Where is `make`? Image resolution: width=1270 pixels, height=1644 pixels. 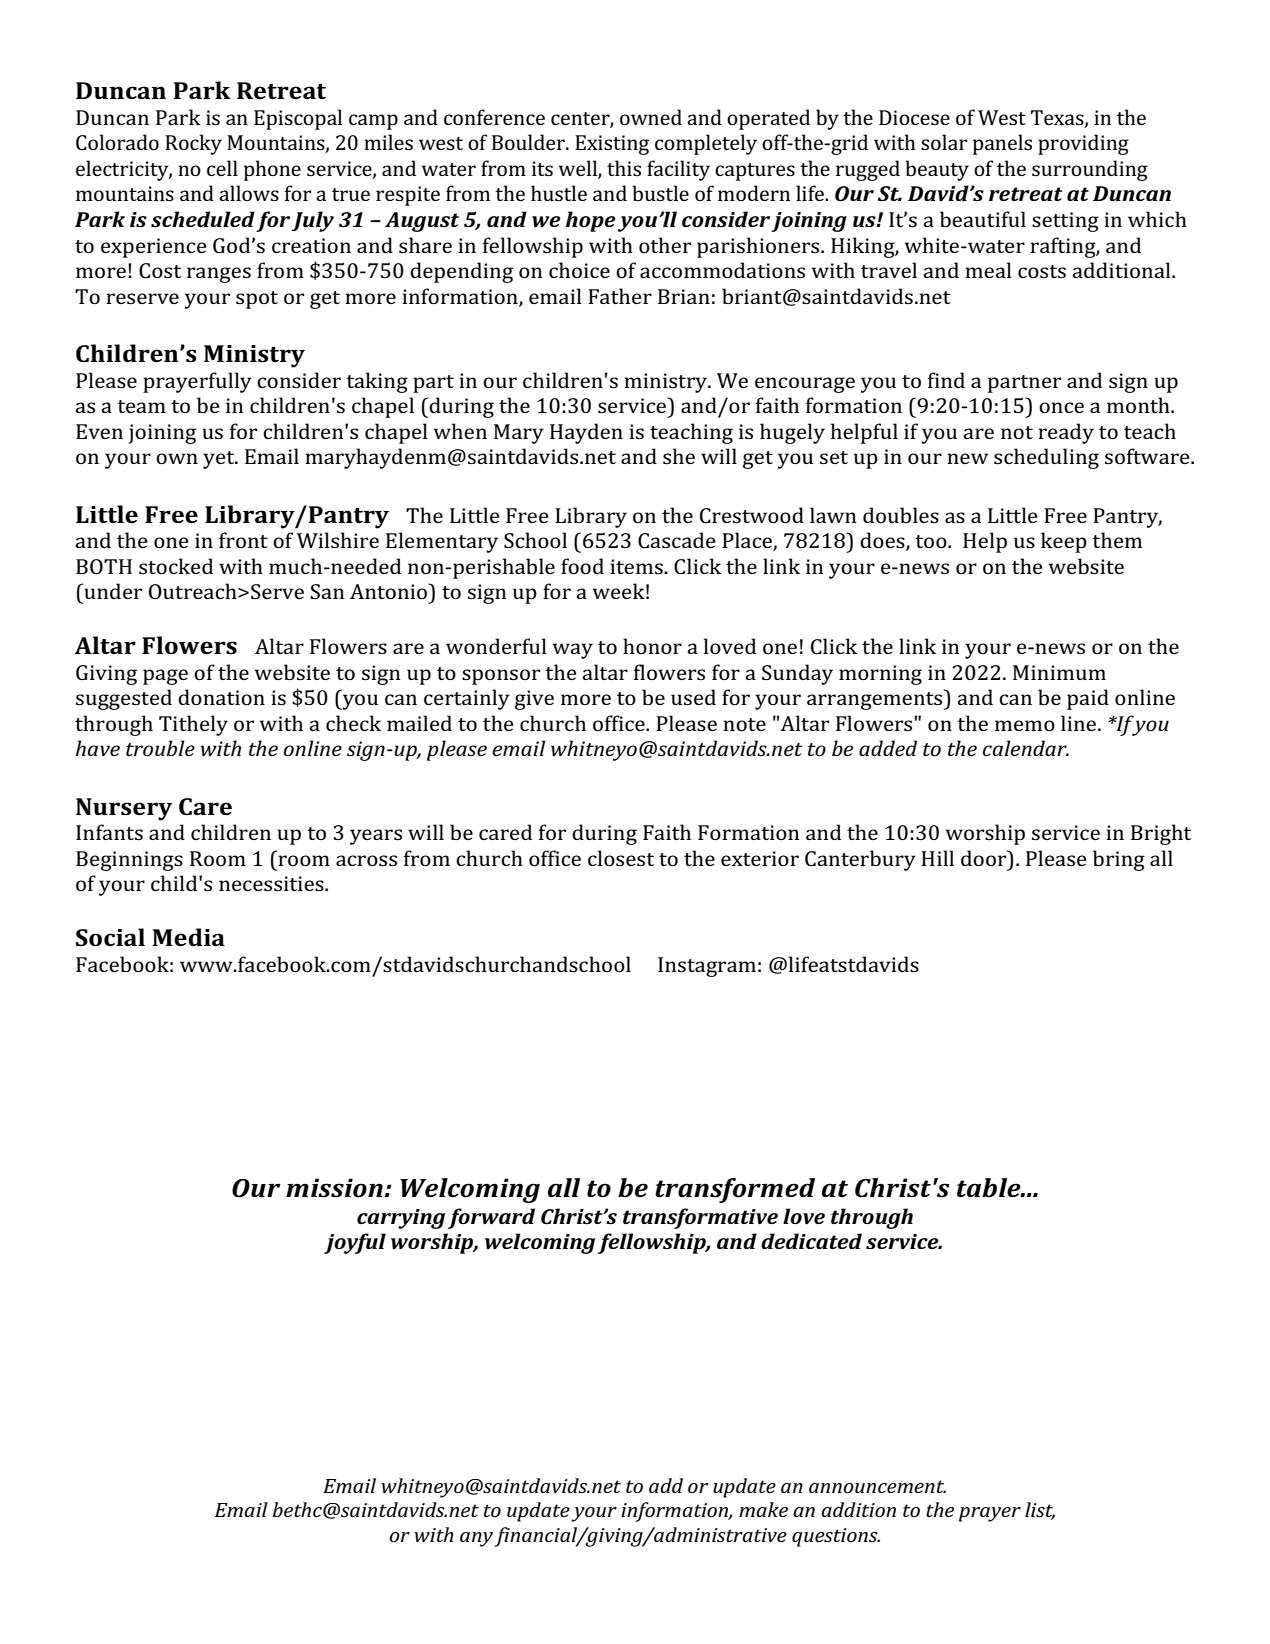 make is located at coordinates (763, 1509).
